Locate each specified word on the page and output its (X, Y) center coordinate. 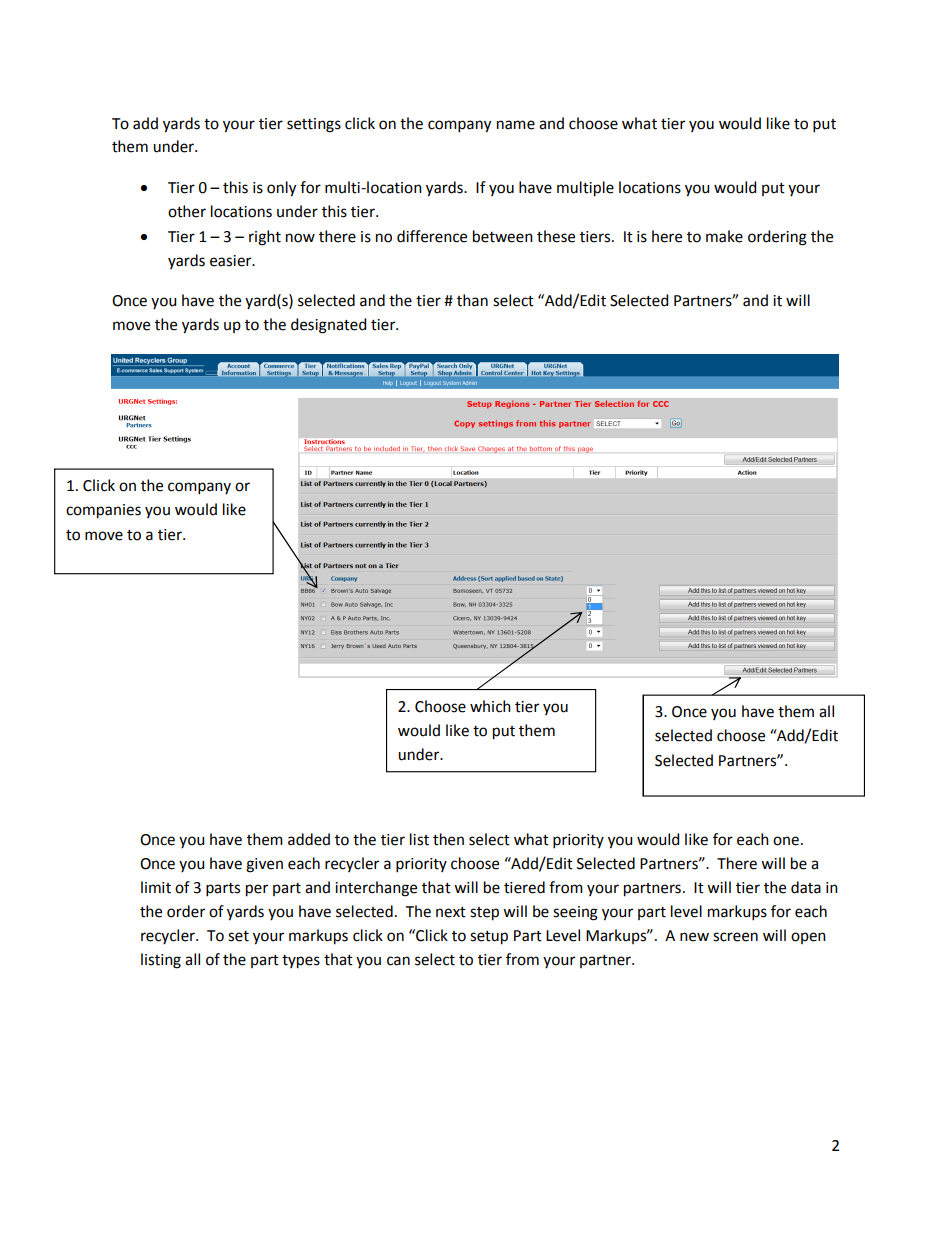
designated (328, 326)
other (187, 211)
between (503, 236)
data (806, 887)
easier (232, 261)
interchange (376, 889)
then (448, 839)
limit (156, 887)
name (516, 125)
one (786, 841)
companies (103, 511)
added (309, 839)
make (724, 236)
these (556, 236)
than (472, 300)
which (490, 706)
